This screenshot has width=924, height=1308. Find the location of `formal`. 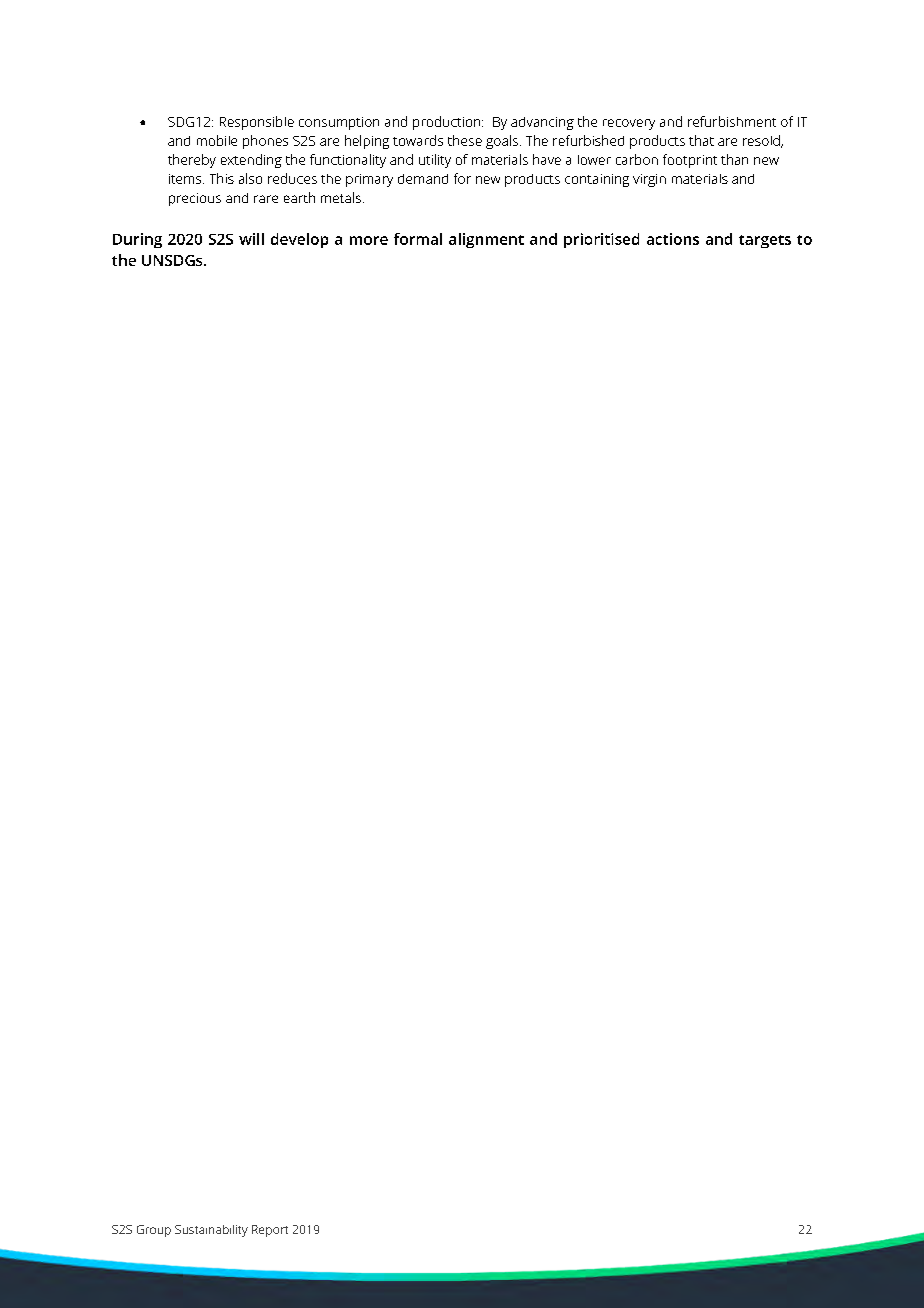

formal is located at coordinates (418, 239).
